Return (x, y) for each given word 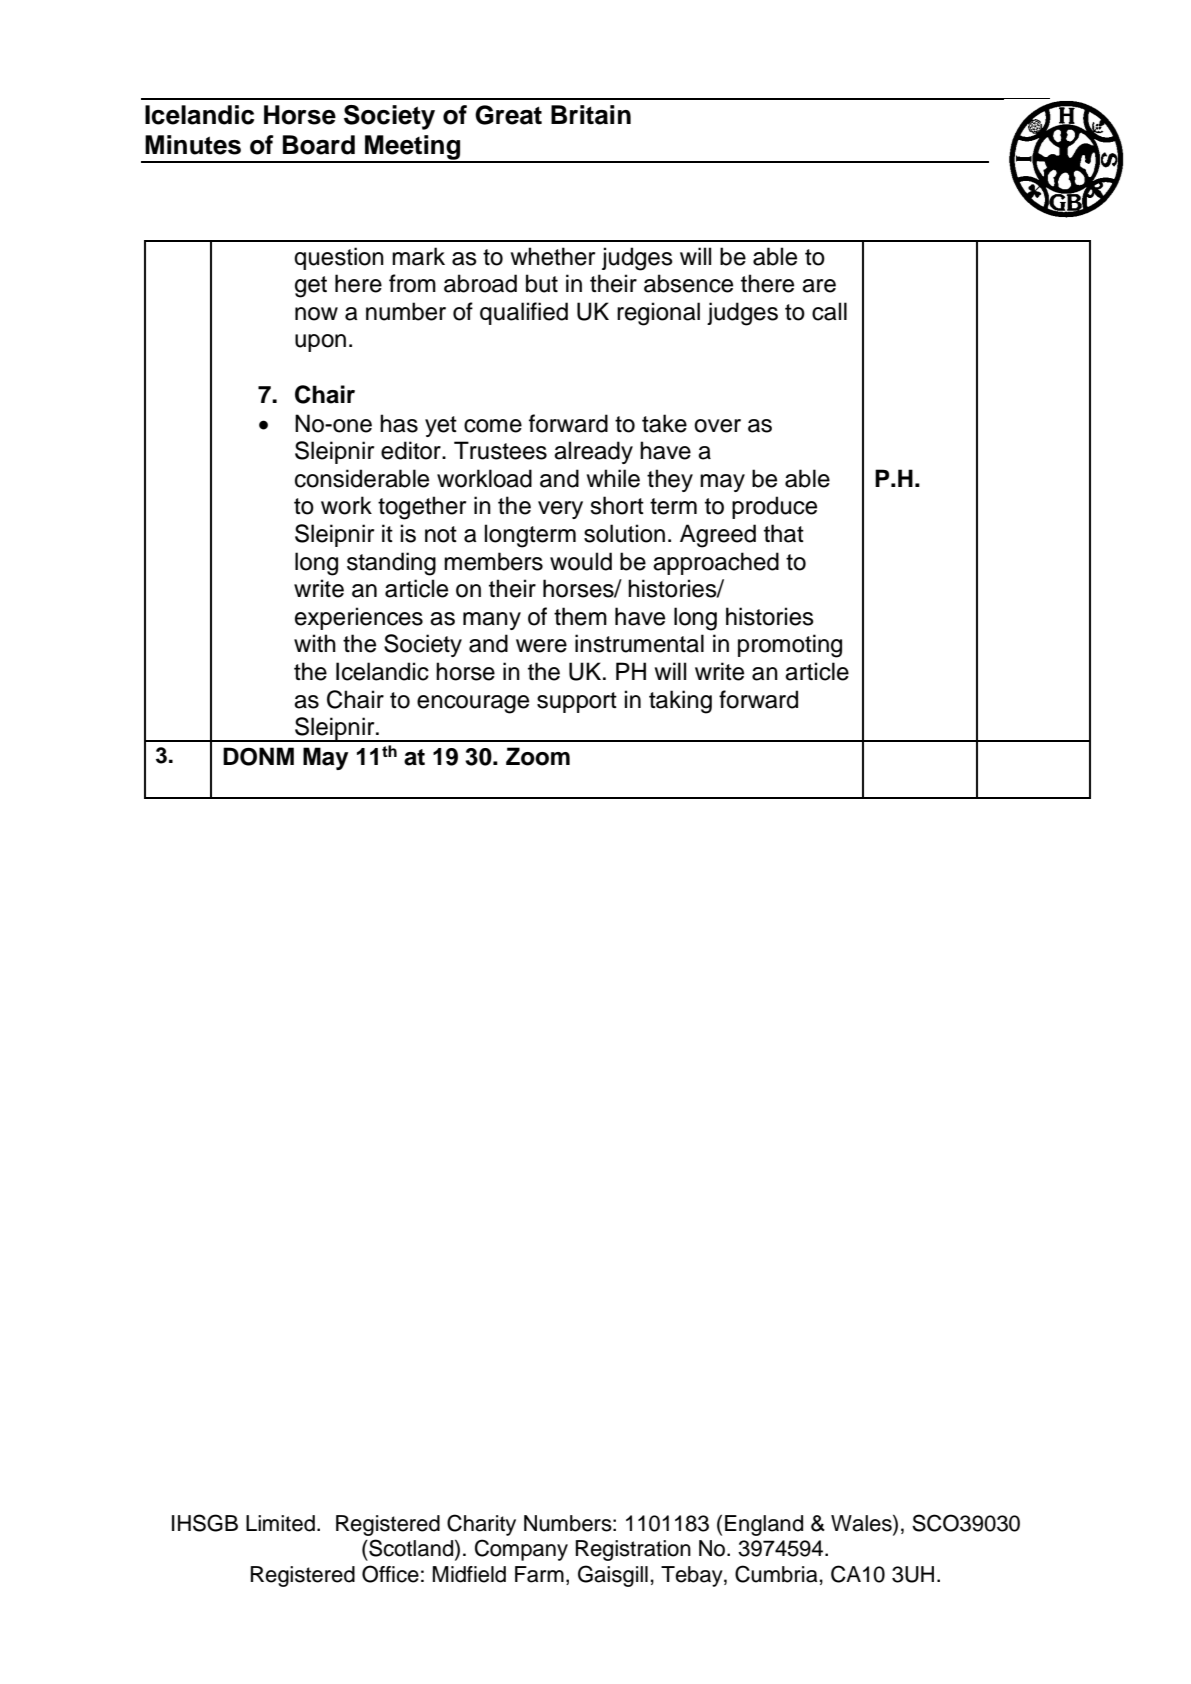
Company (521, 1550)
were (541, 646)
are (819, 286)
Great (508, 115)
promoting (790, 646)
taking (680, 702)
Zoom (538, 756)
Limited (280, 1523)
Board (319, 145)
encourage (473, 704)
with (315, 643)
